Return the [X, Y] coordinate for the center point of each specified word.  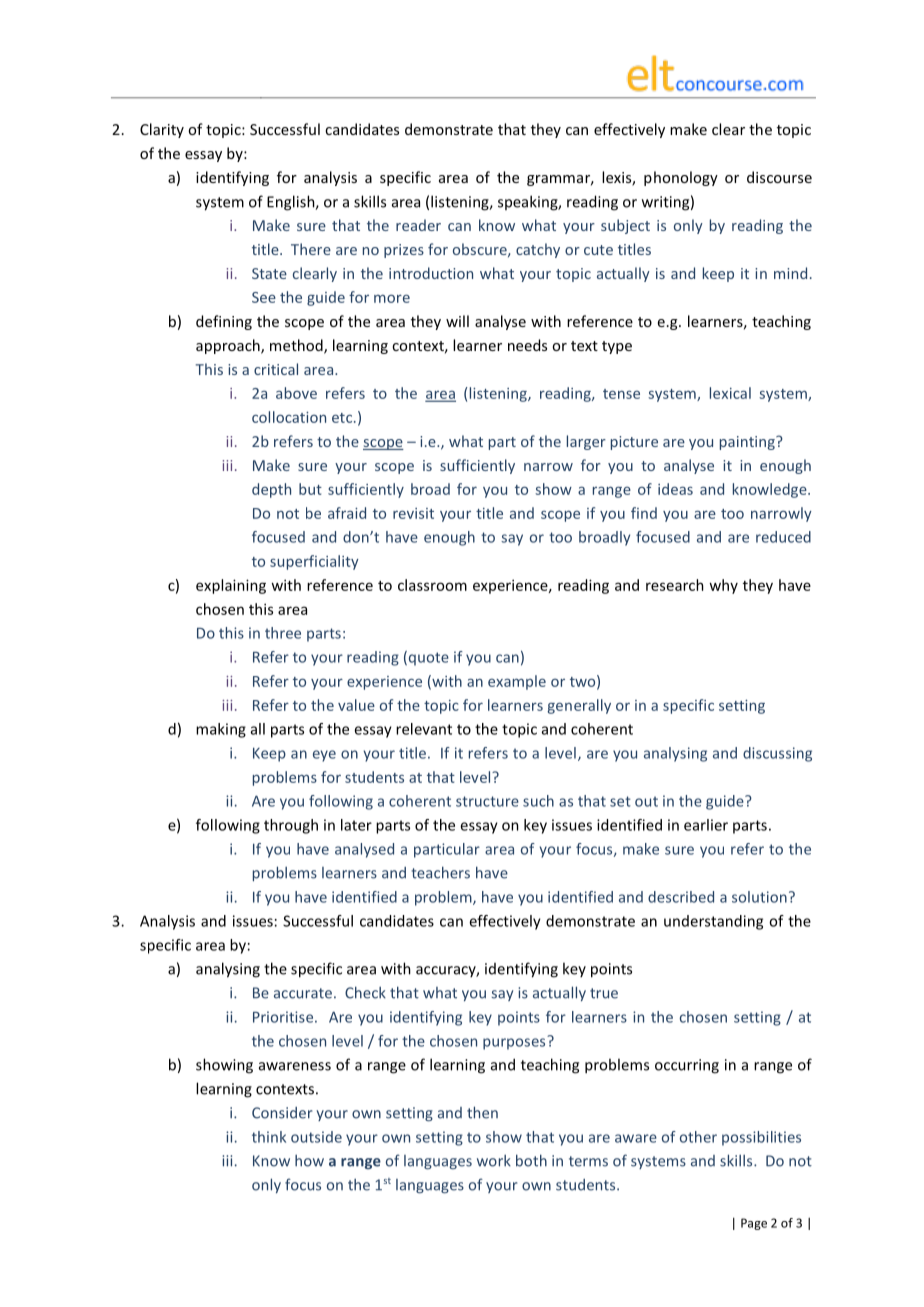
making [221, 730]
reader [418, 225]
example [517, 682]
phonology [681, 178]
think [269, 1137]
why [723, 586]
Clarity [162, 130]
